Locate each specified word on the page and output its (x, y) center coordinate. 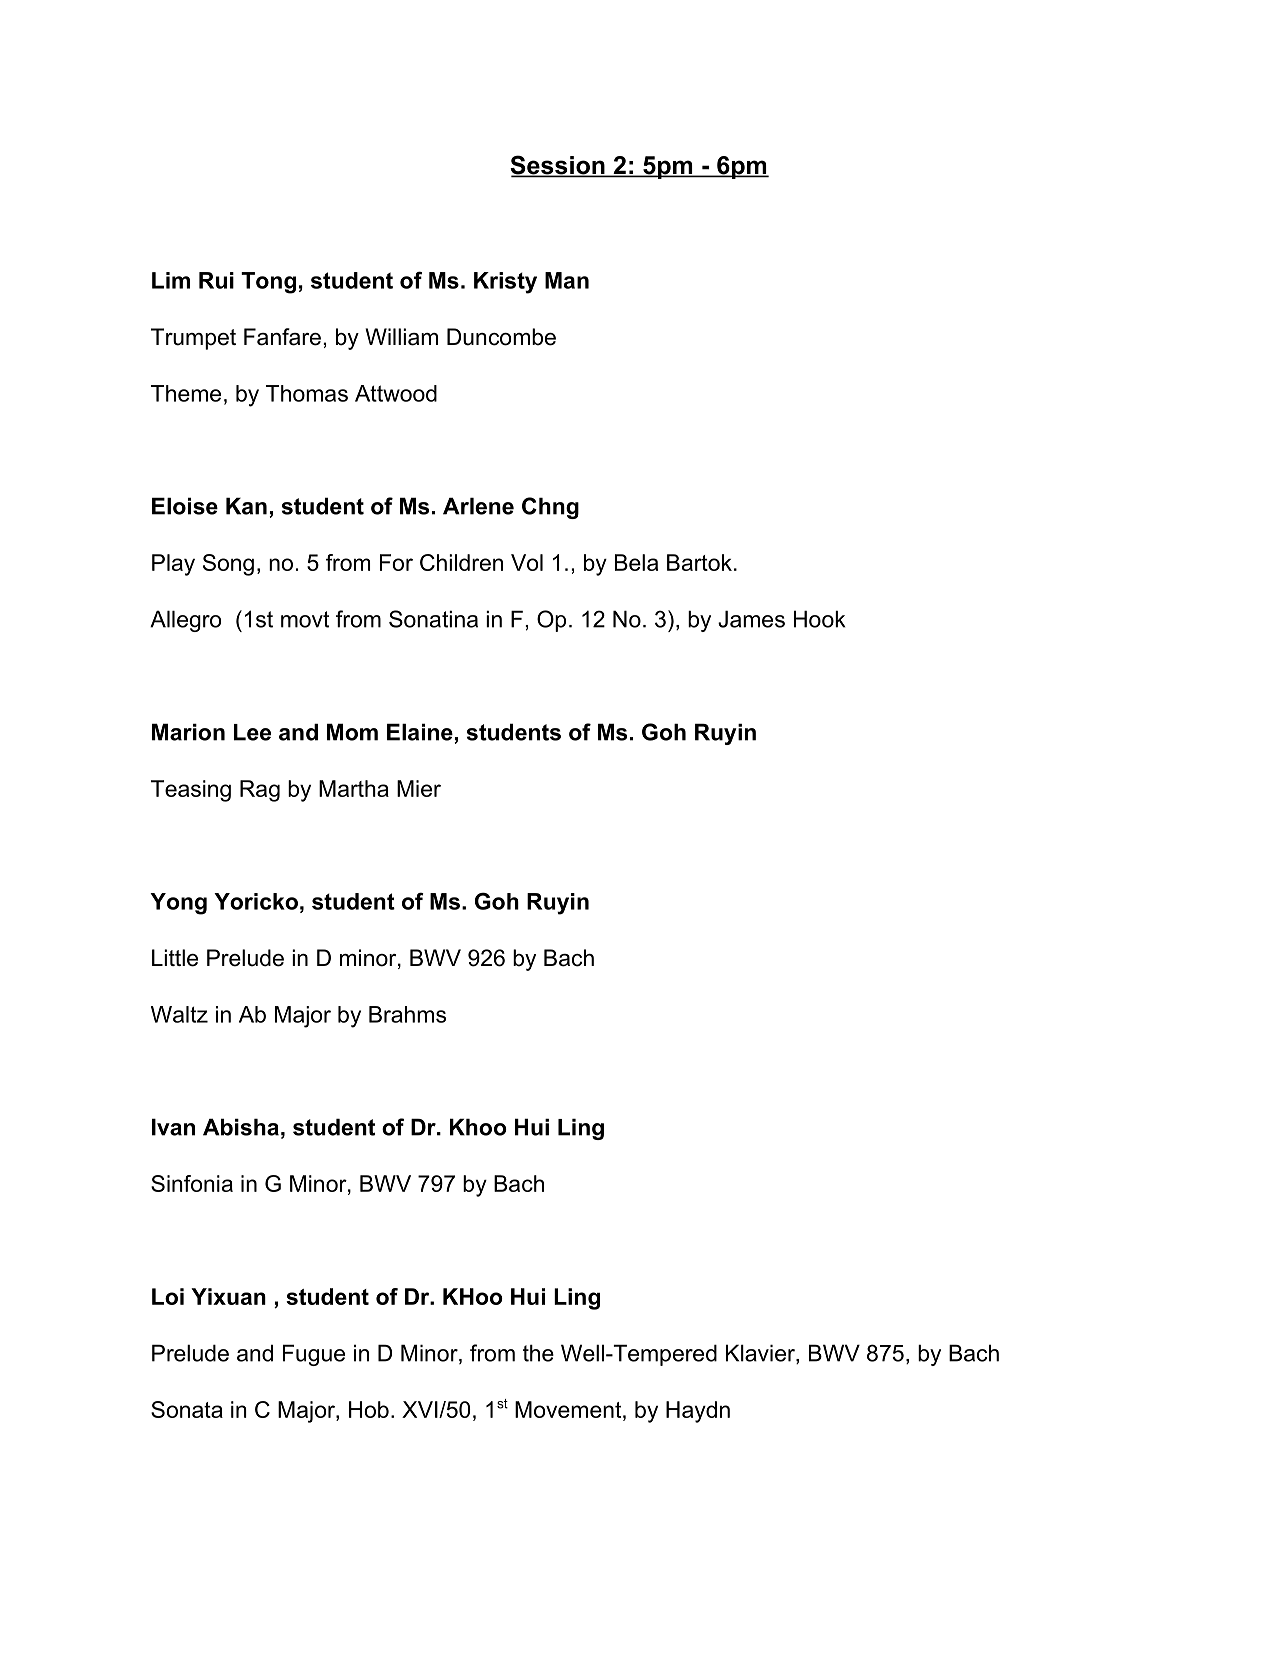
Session (558, 166)
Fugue (314, 1355)
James (751, 619)
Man (567, 280)
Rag (260, 791)
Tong (268, 283)
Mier (419, 788)
